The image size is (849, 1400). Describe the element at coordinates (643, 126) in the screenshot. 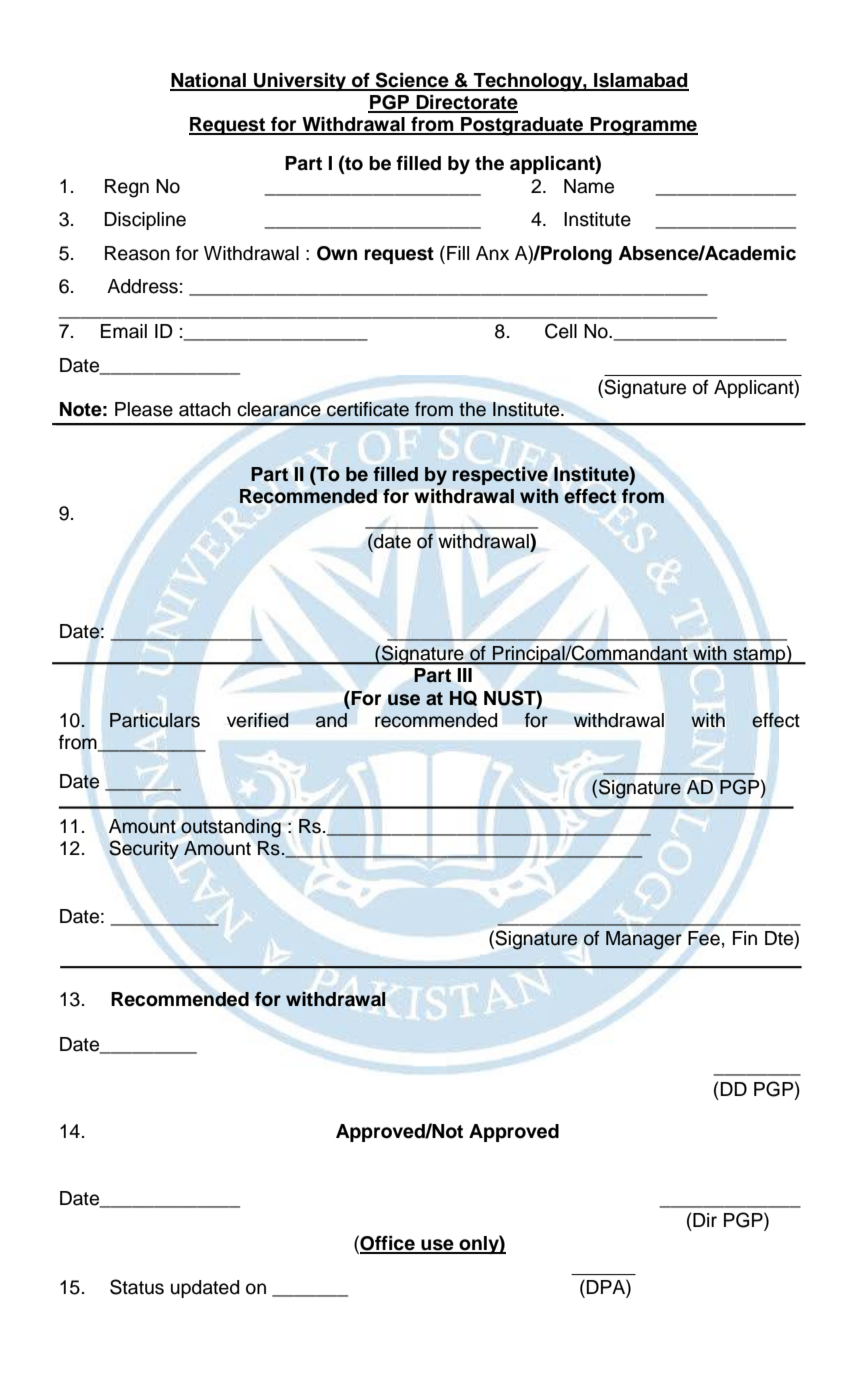

I see `Programme` at that location.
